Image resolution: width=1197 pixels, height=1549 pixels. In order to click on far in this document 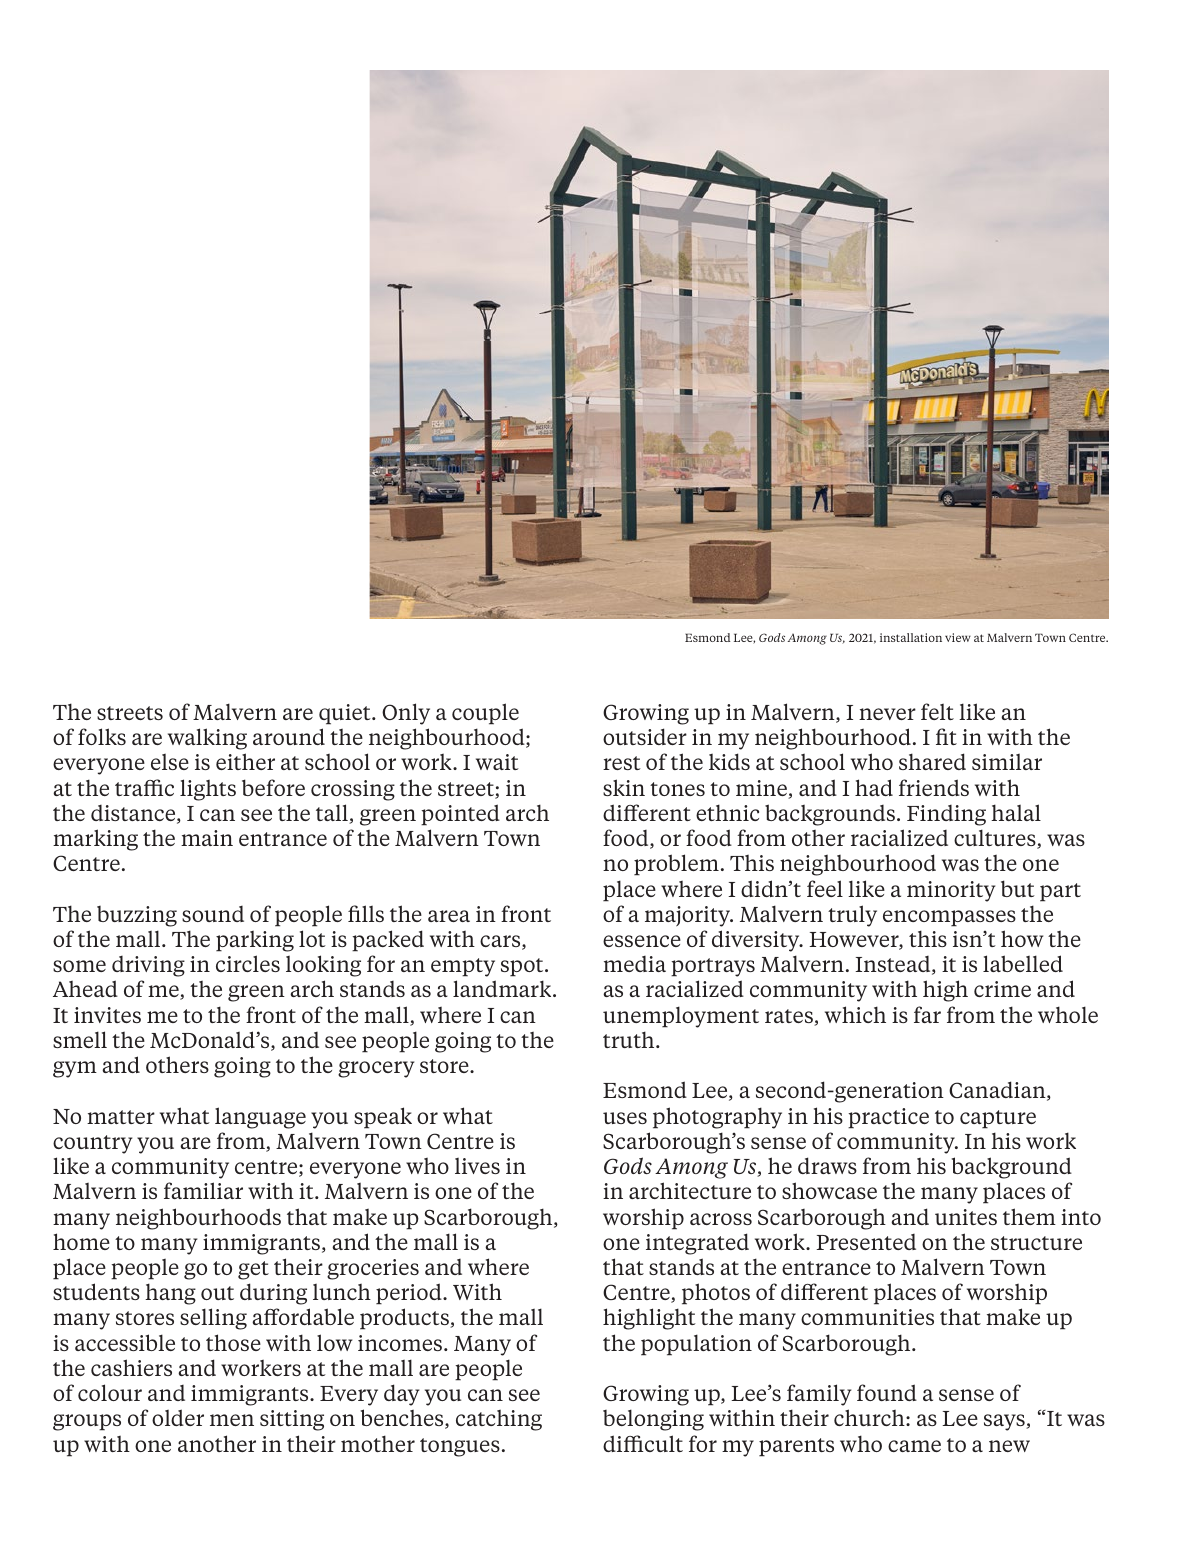, I will do `click(927, 1014)`.
